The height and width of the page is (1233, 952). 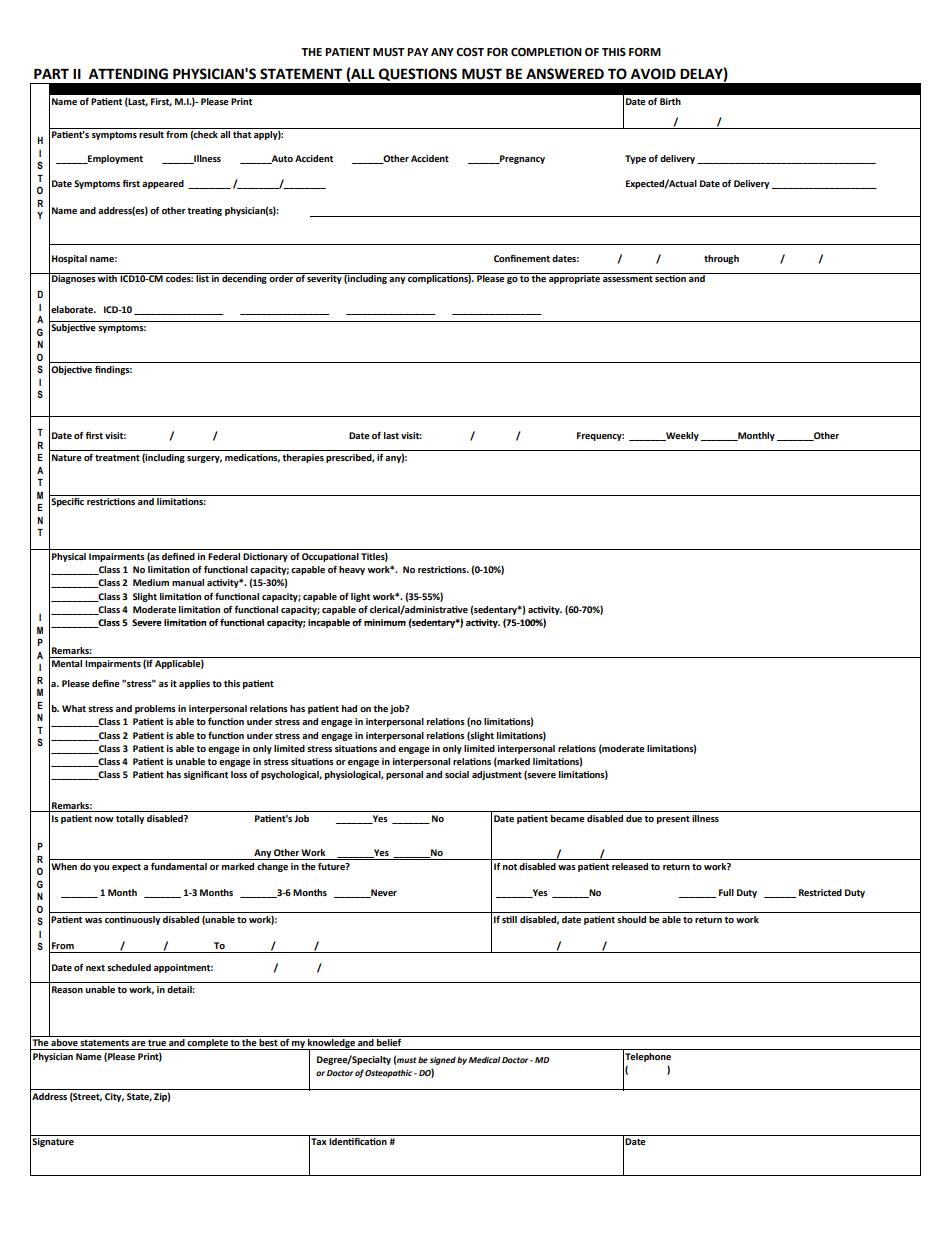 What do you see at coordinates (208, 1044) in the page?
I see `complete` at bounding box center [208, 1044].
